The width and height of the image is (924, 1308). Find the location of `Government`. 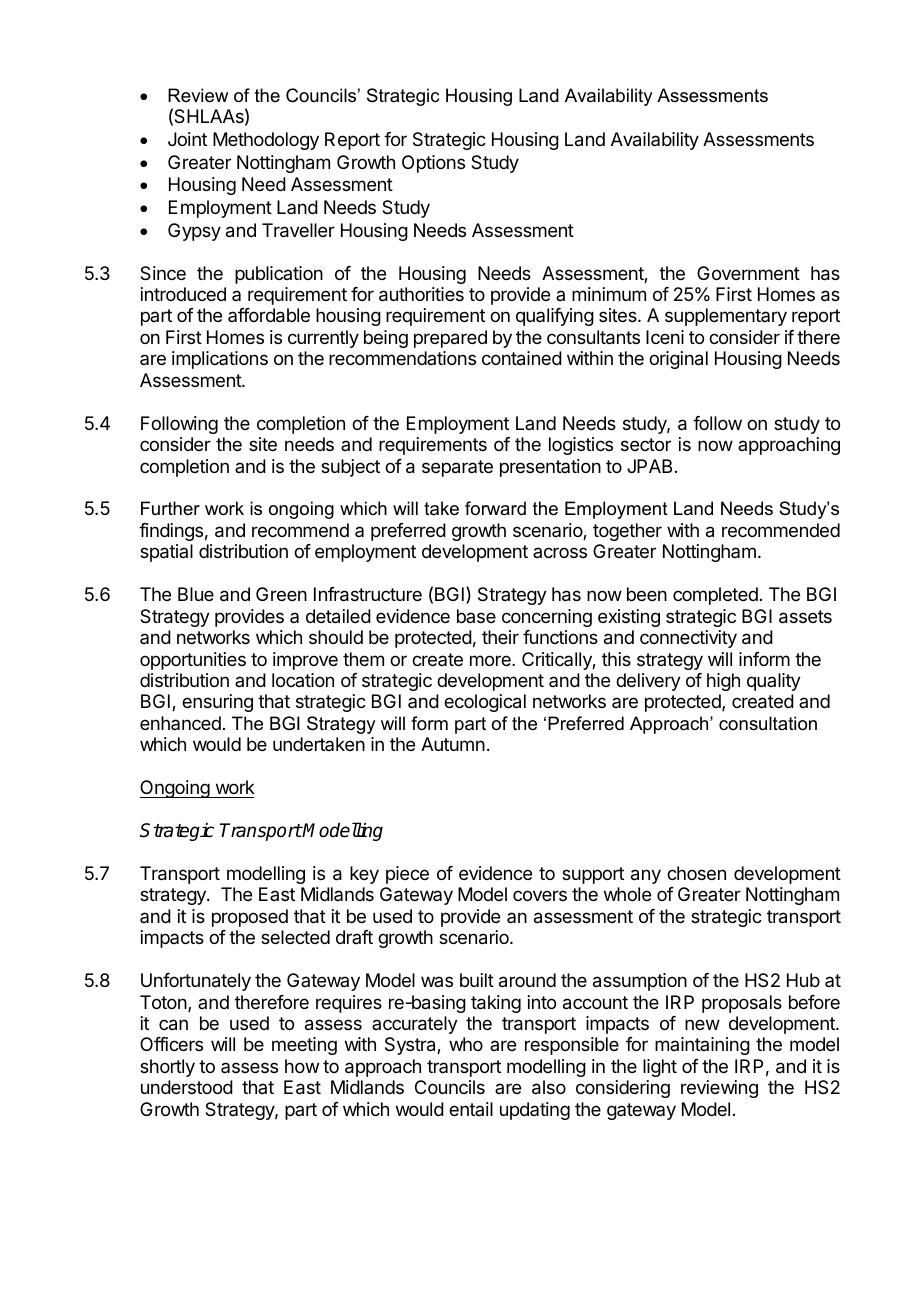

Government is located at coordinates (748, 273).
